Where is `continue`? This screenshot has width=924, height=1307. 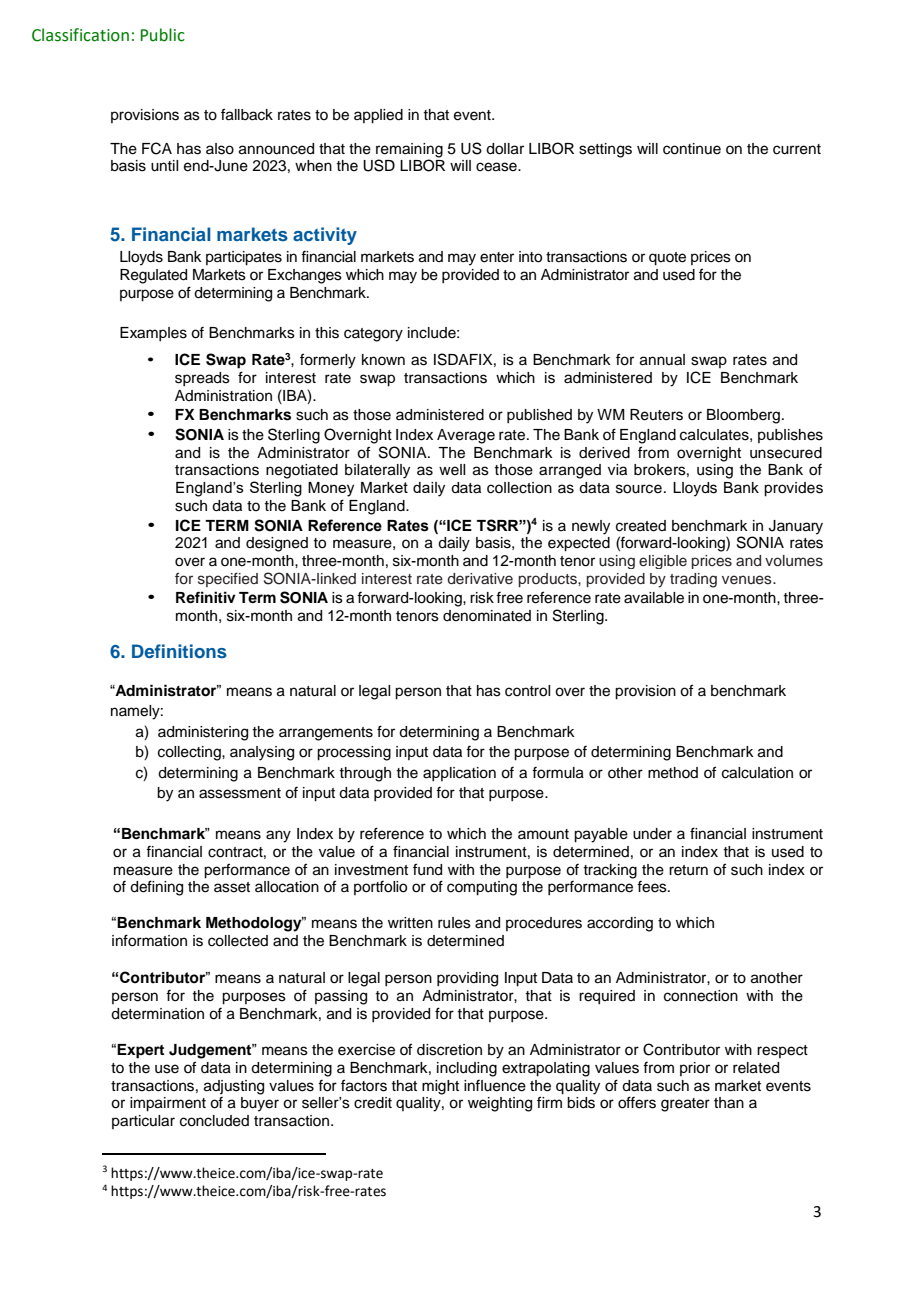
continue is located at coordinates (692, 149).
